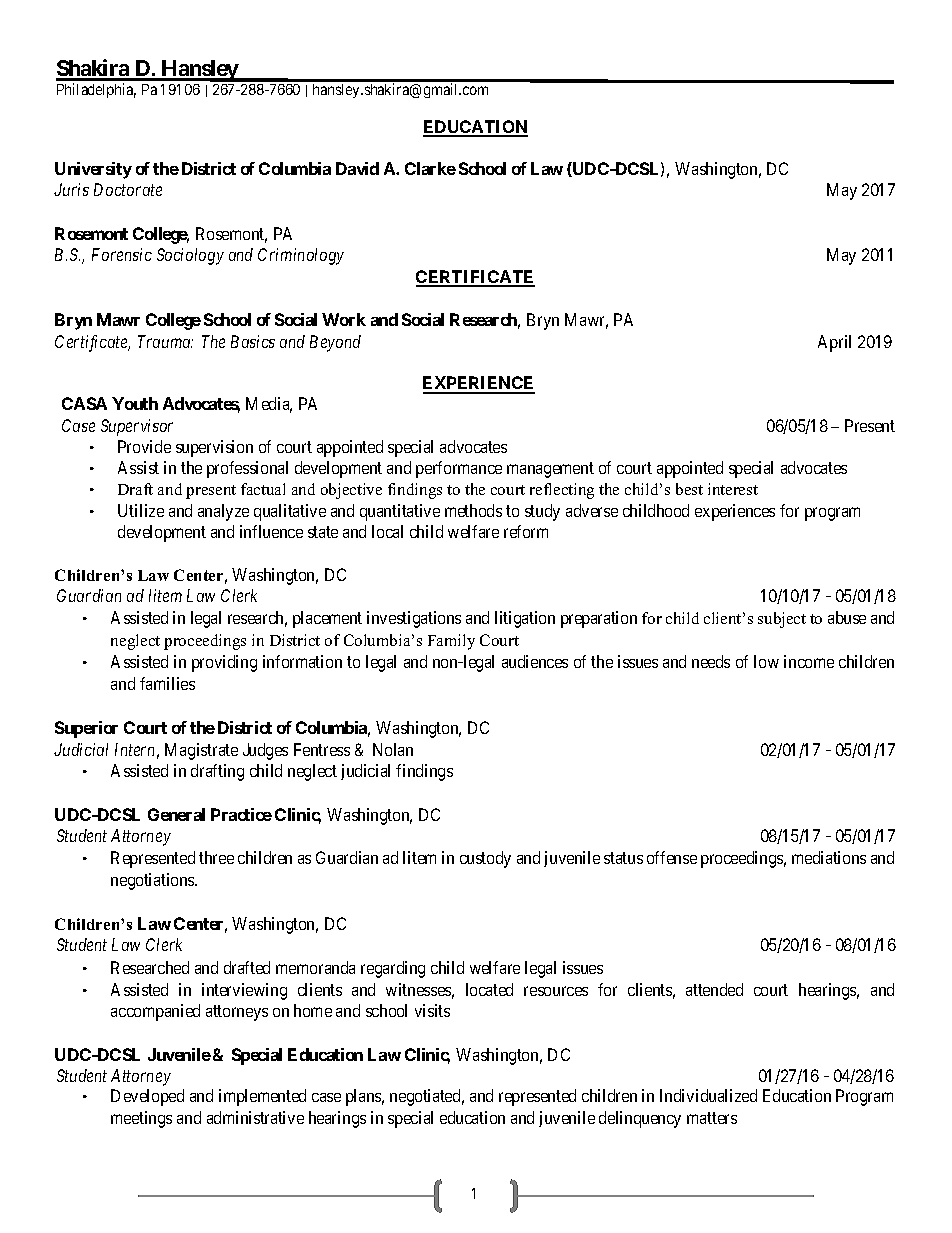  I want to click on Clarke, so click(430, 168).
